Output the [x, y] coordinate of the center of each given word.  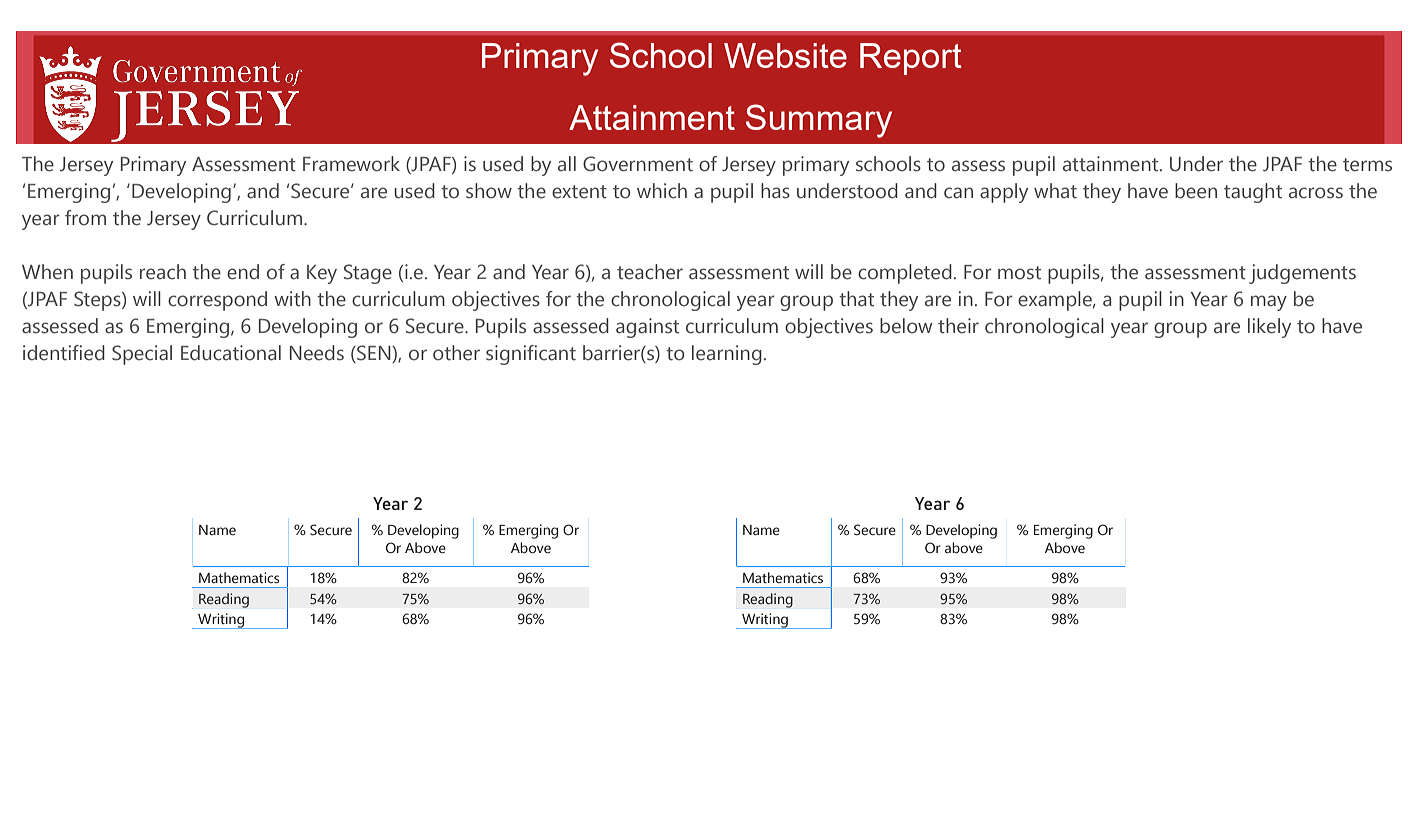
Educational [231, 353]
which [662, 191]
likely [1269, 328]
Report [911, 59]
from [85, 218]
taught [1253, 193]
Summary [819, 121]
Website [785, 55]
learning [727, 355]
